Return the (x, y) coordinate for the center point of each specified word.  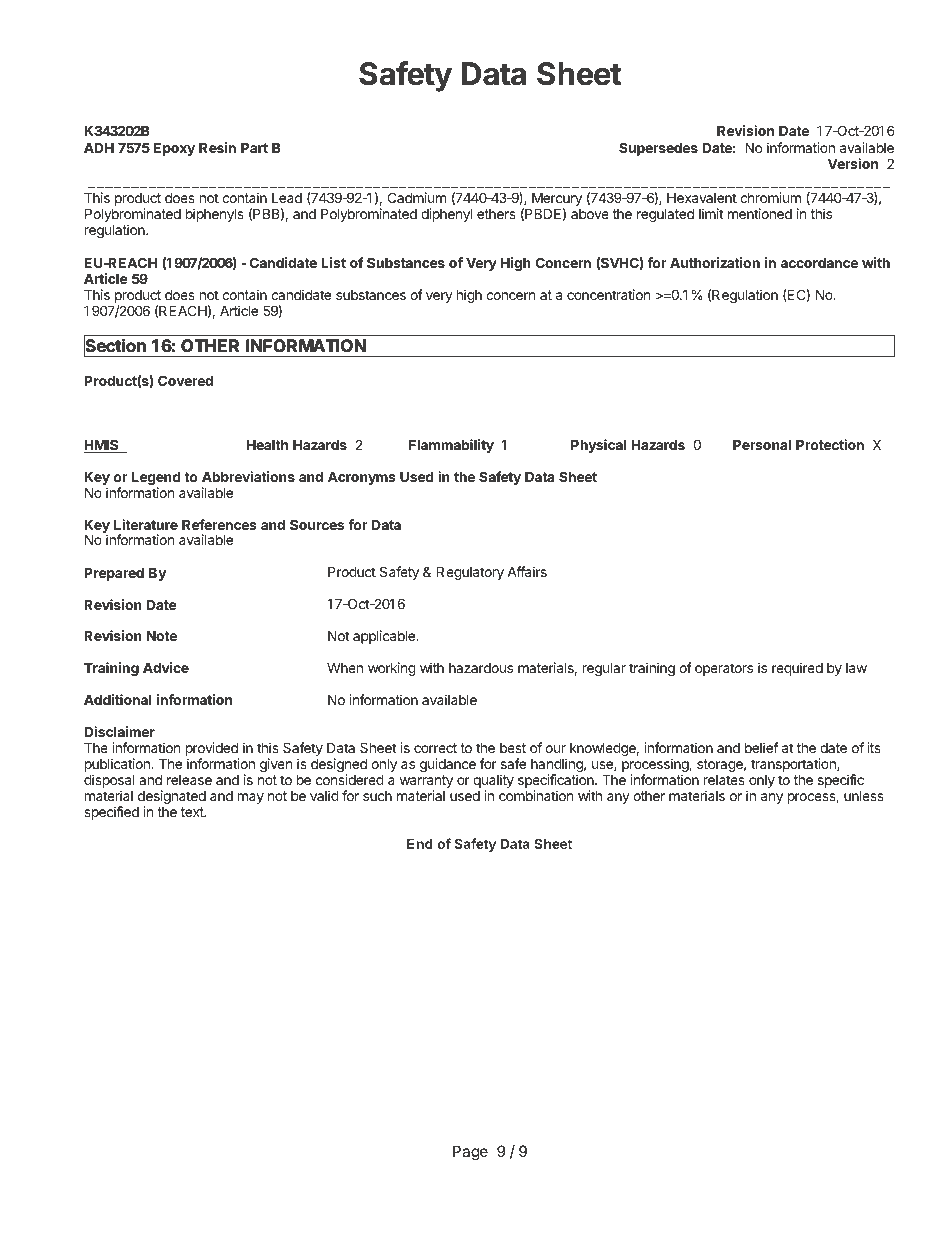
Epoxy (174, 149)
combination (536, 795)
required (797, 669)
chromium (770, 197)
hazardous (481, 668)
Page (470, 1153)
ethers (496, 214)
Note (162, 636)
